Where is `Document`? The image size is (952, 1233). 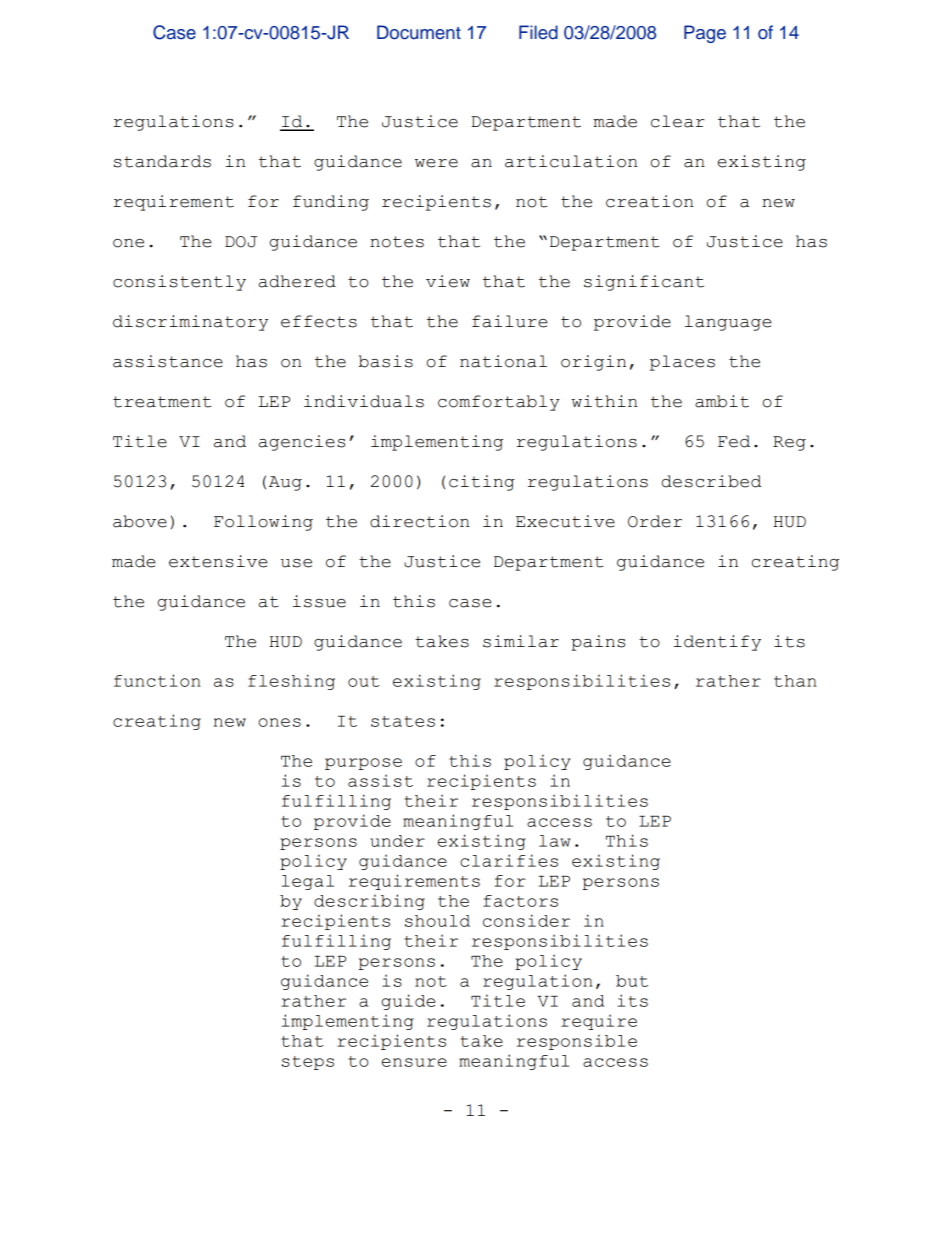 Document is located at coordinates (419, 32).
